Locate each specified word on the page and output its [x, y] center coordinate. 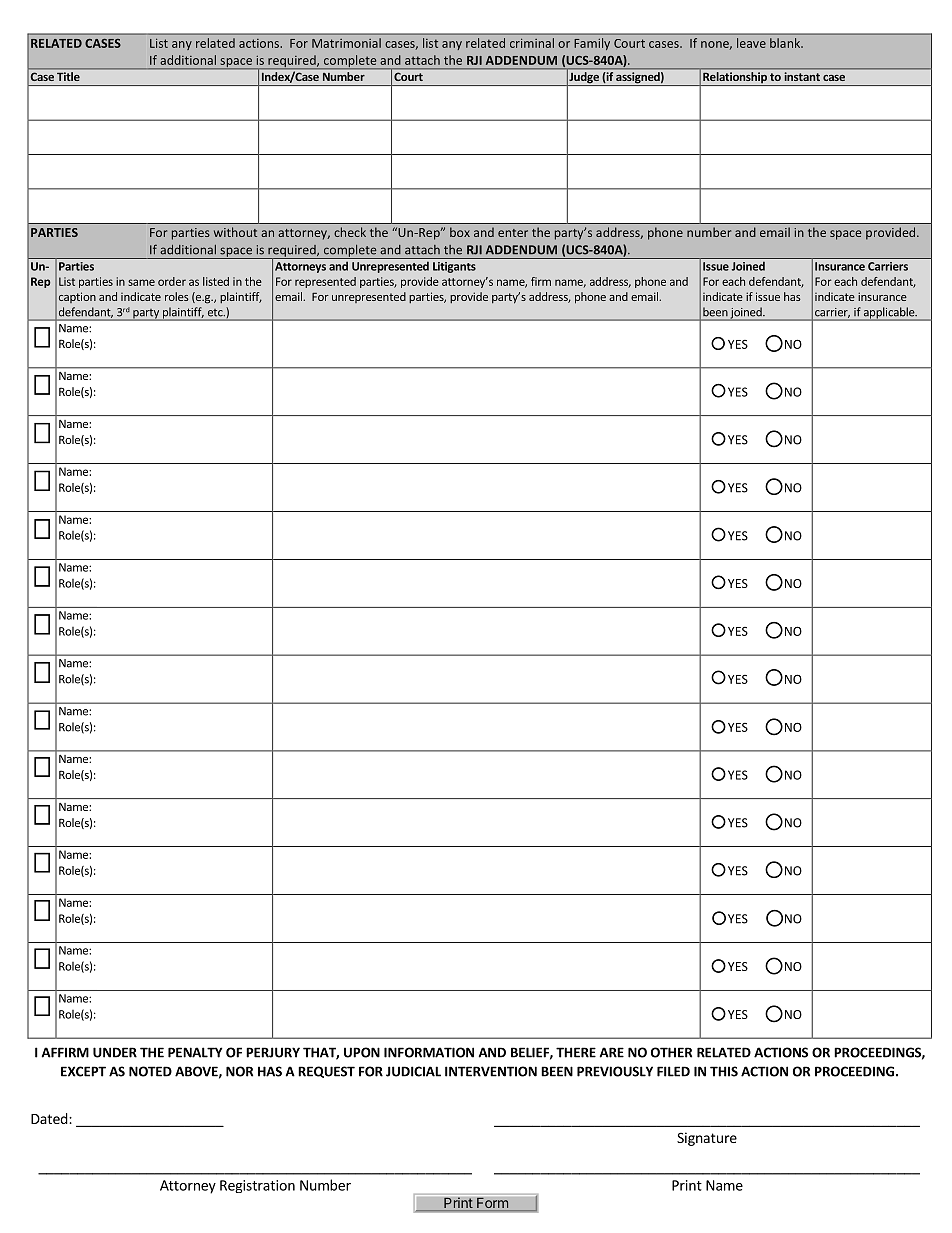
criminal [532, 43]
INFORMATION [429, 1052]
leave [751, 43]
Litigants [454, 267]
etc [216, 312]
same [141, 282]
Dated [50, 1118]
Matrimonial [346, 43]
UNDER [115, 1052]
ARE [612, 1052]
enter [513, 233]
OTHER [671, 1052]
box [460, 232]
